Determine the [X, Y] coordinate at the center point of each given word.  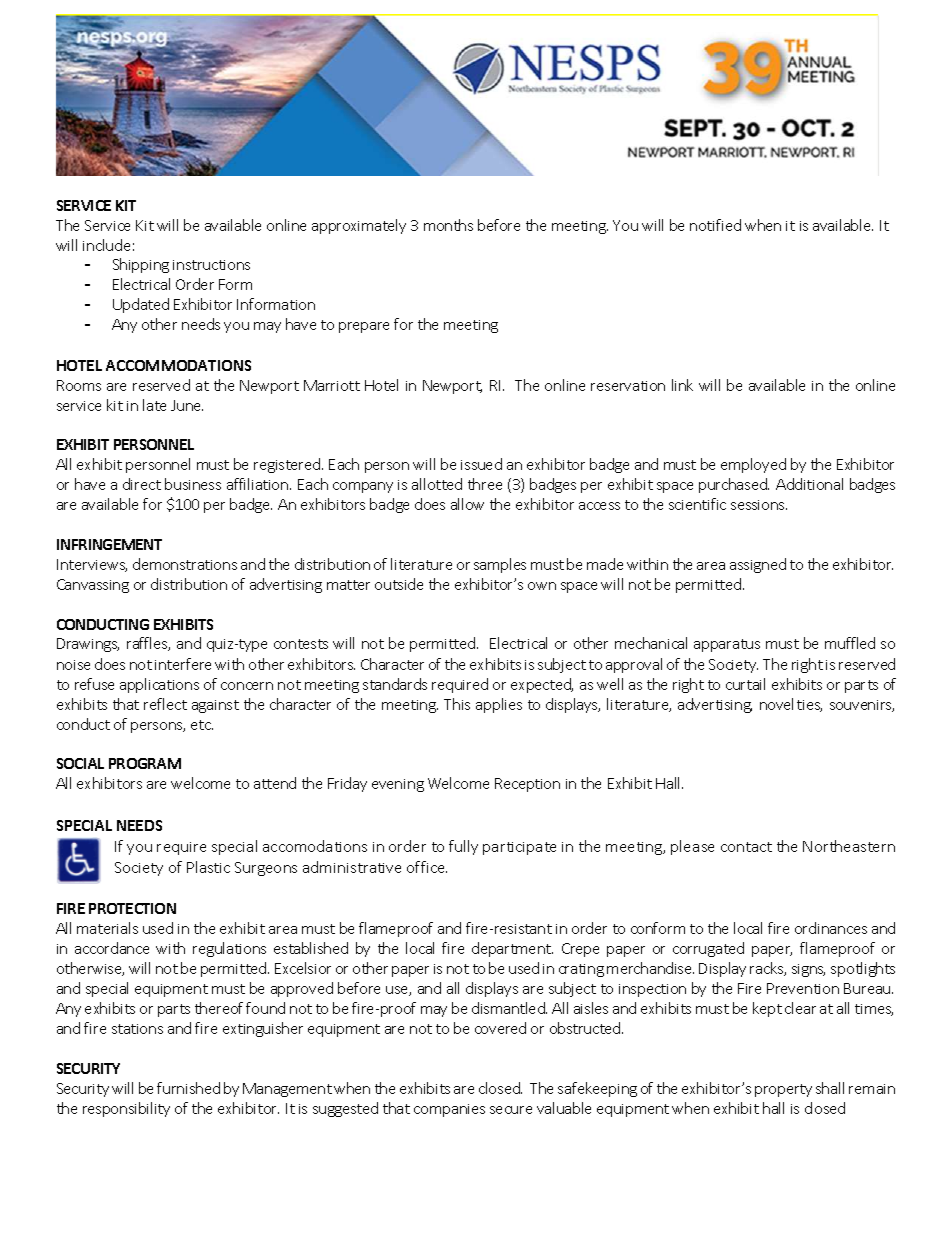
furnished [188, 1088]
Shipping [141, 265]
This [457, 704]
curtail [745, 684]
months [448, 225]
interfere [183, 664]
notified [715, 225]
